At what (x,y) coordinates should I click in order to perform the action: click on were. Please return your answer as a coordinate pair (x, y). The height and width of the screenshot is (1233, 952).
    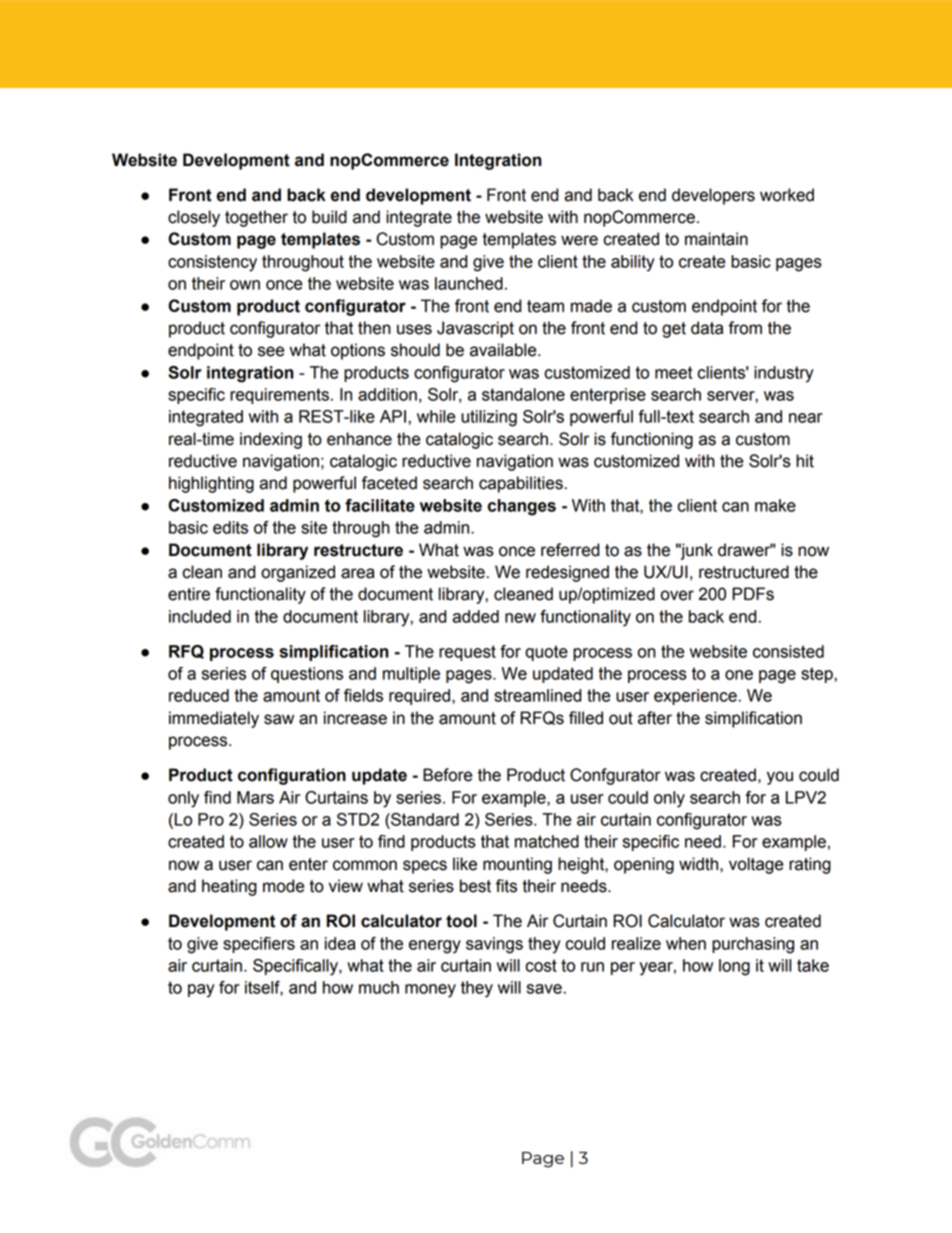
    Looking at the image, I should click on (579, 240).
